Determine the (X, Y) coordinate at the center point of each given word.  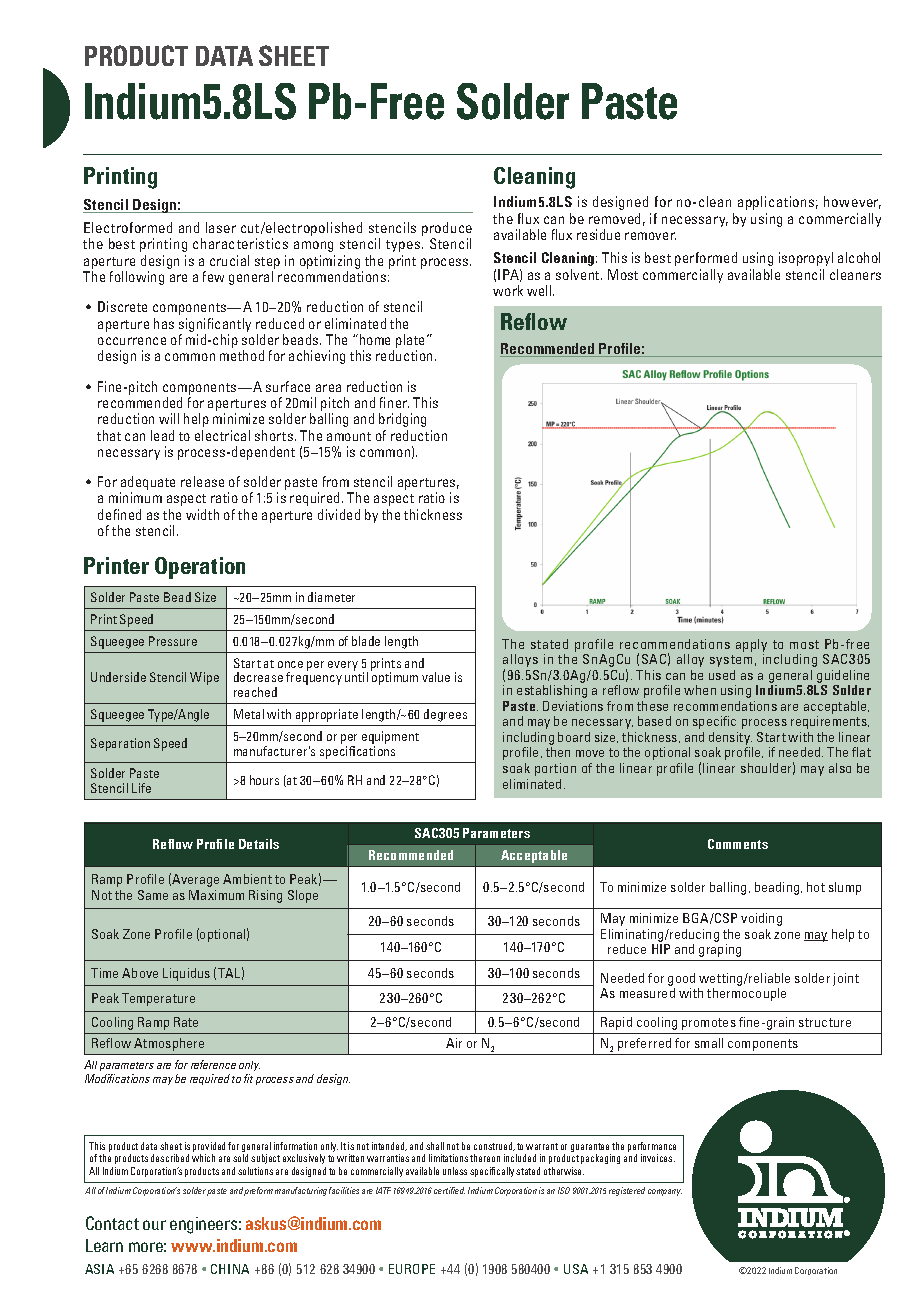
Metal (249, 714)
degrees (445, 715)
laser (221, 227)
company (665, 1192)
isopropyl (806, 259)
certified (449, 1190)
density (731, 740)
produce (447, 230)
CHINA (230, 1269)
